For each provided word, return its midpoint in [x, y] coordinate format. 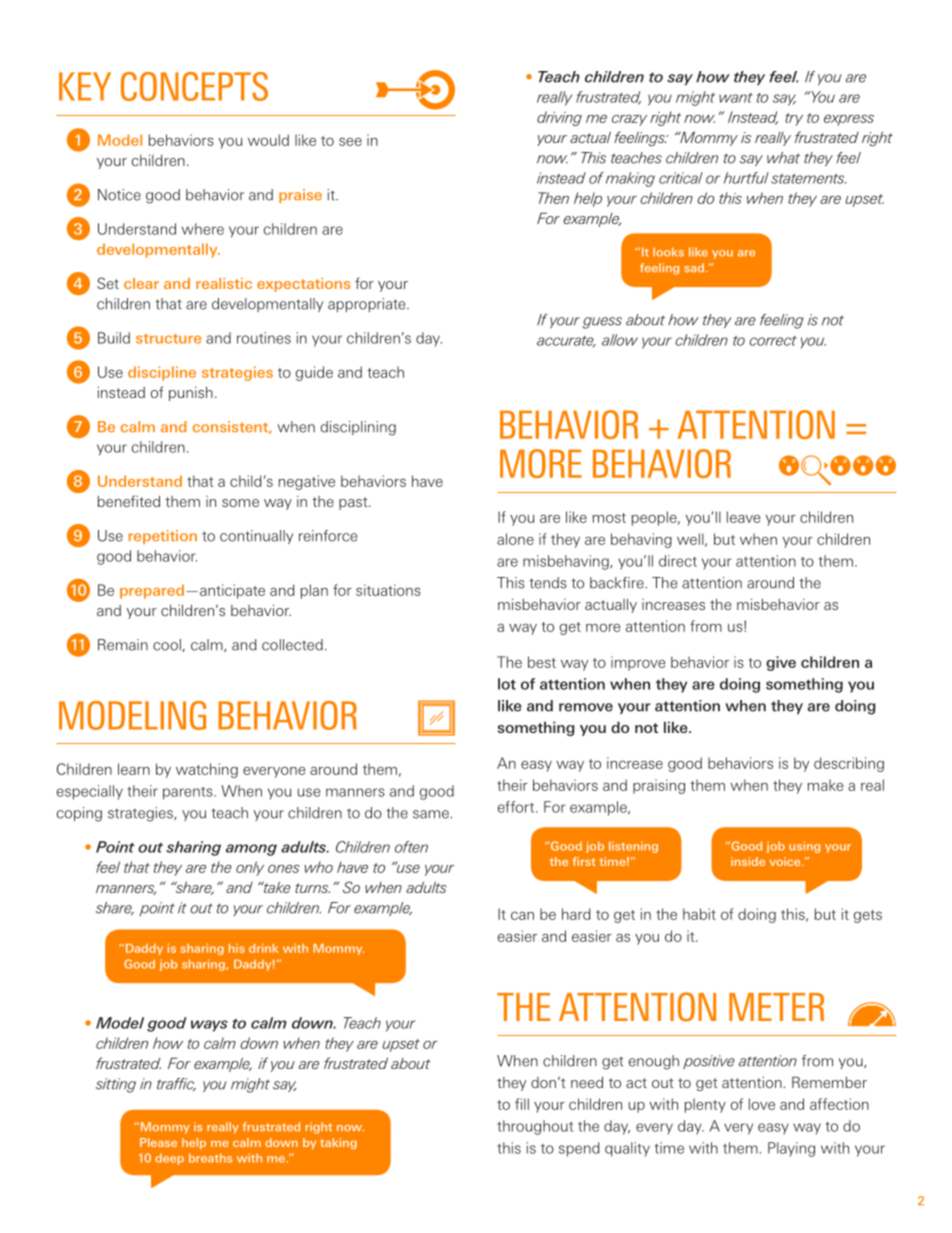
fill [522, 1104]
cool [168, 645]
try [794, 119]
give [781, 663]
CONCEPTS [194, 86]
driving [559, 118]
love [762, 1104]
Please [158, 1142]
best [542, 662]
